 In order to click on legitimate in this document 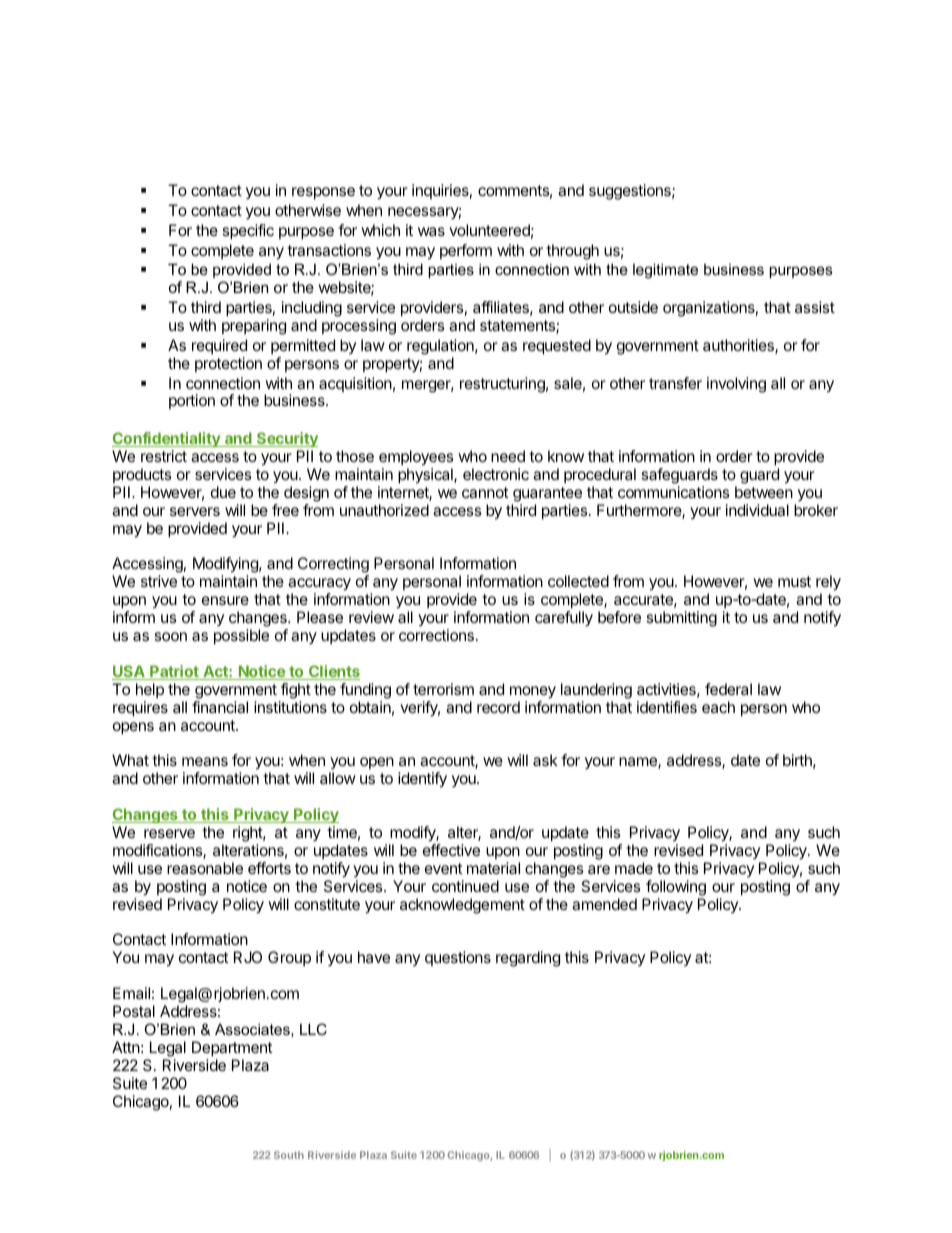, I will do `click(665, 271)`.
